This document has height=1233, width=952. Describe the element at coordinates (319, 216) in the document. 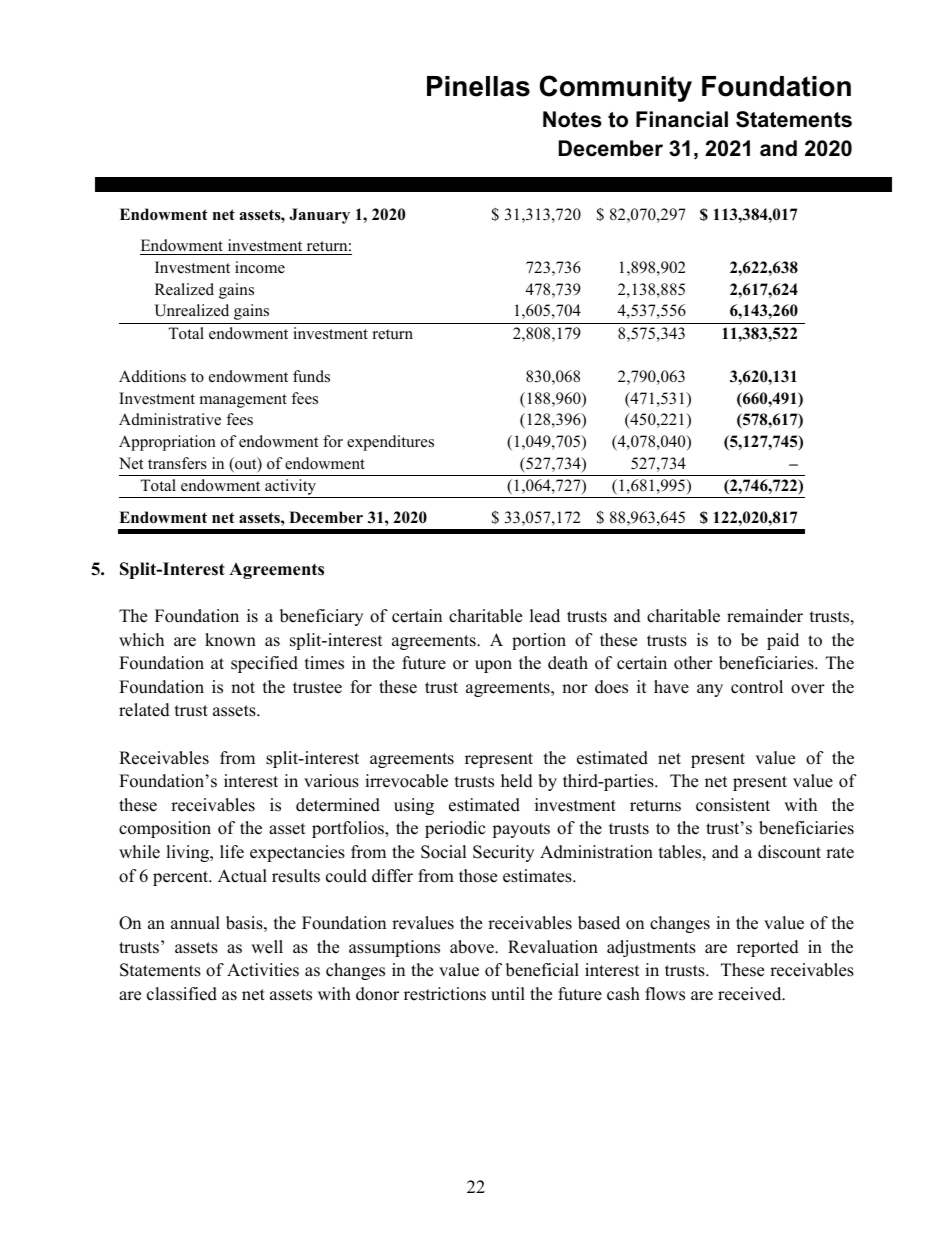

I see `January` at that location.
